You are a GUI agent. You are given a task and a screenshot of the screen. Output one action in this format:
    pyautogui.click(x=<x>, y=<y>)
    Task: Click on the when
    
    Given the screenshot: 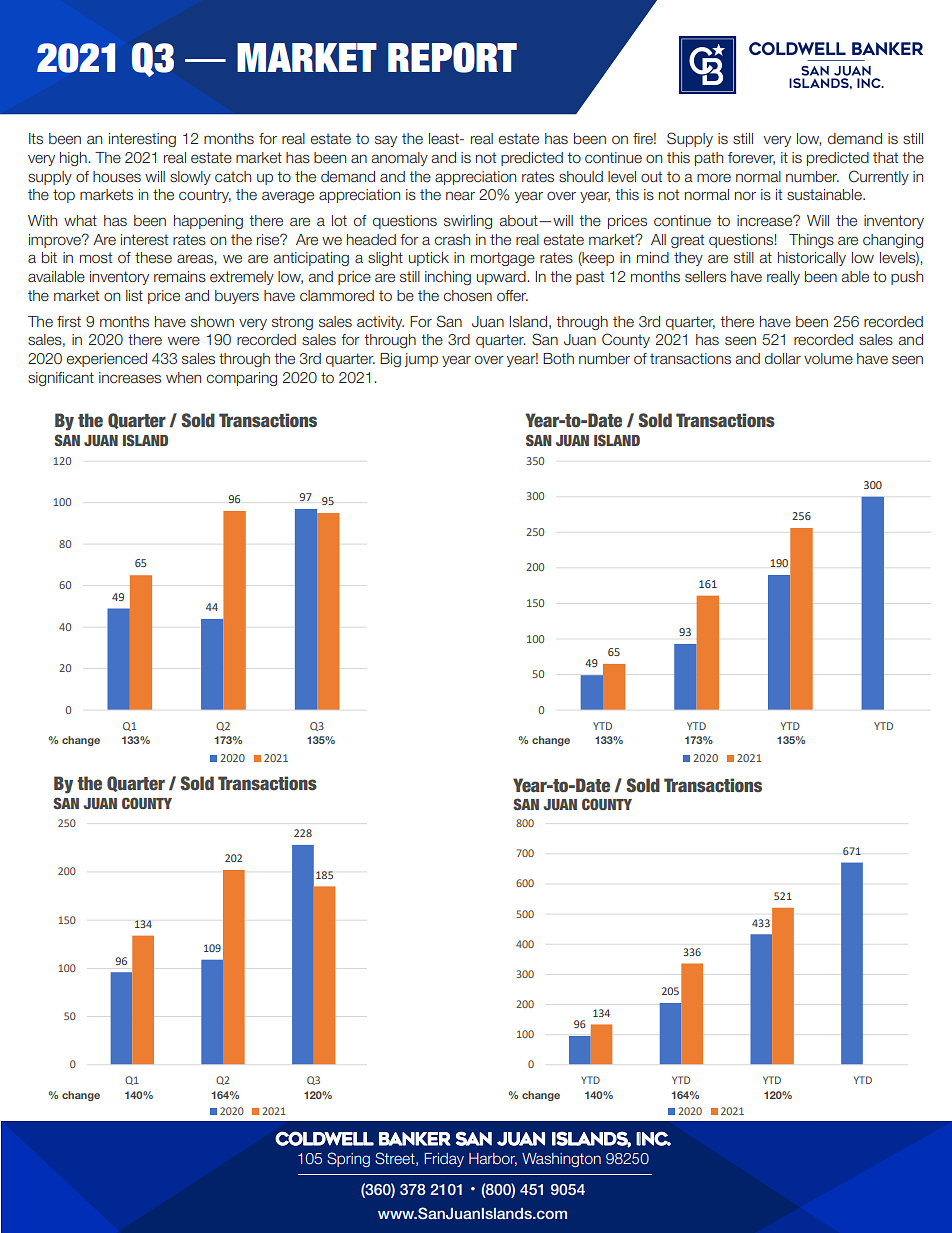 What is the action you would take?
    pyautogui.click(x=183, y=377)
